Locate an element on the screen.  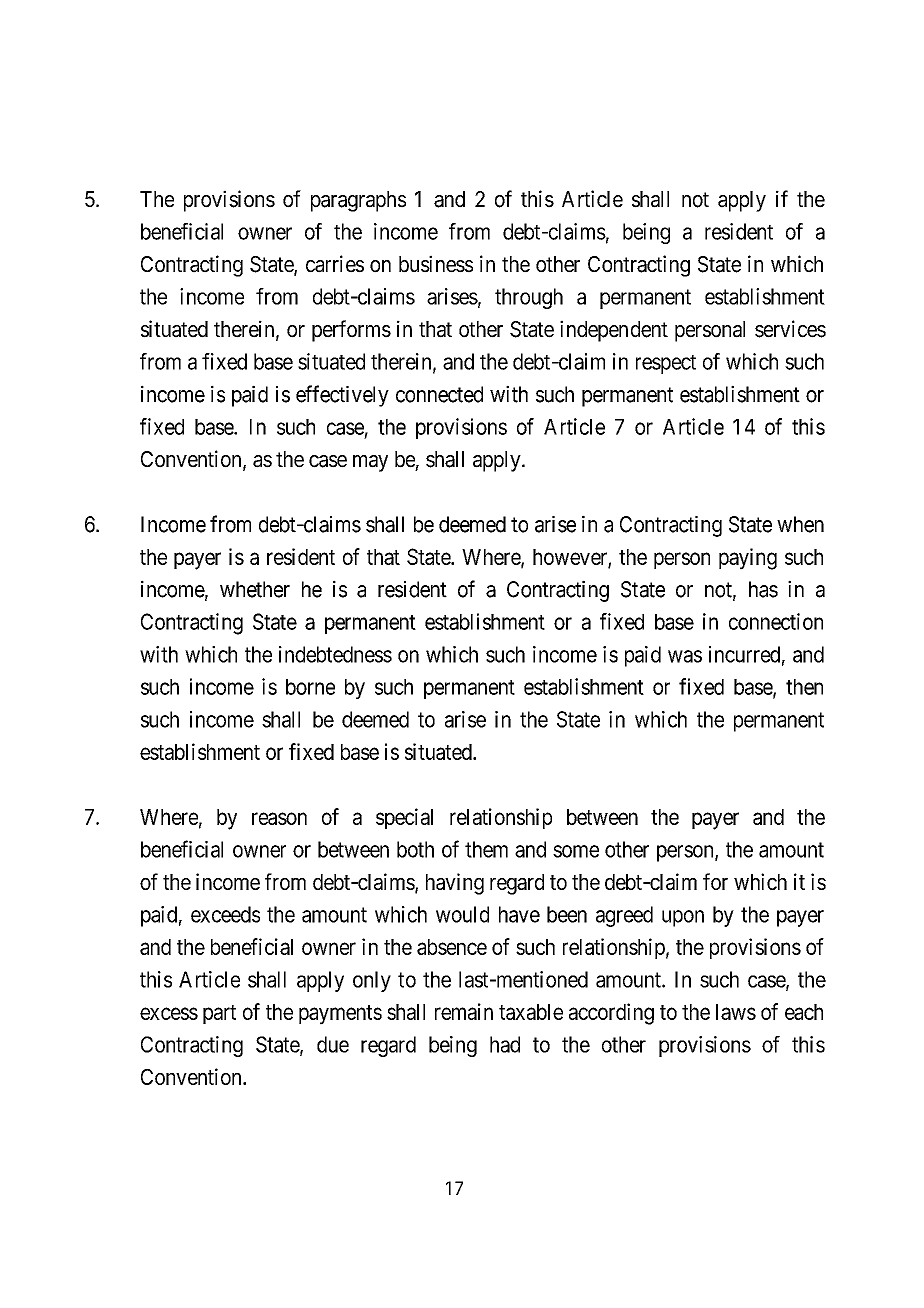
carries is located at coordinates (335, 264).
